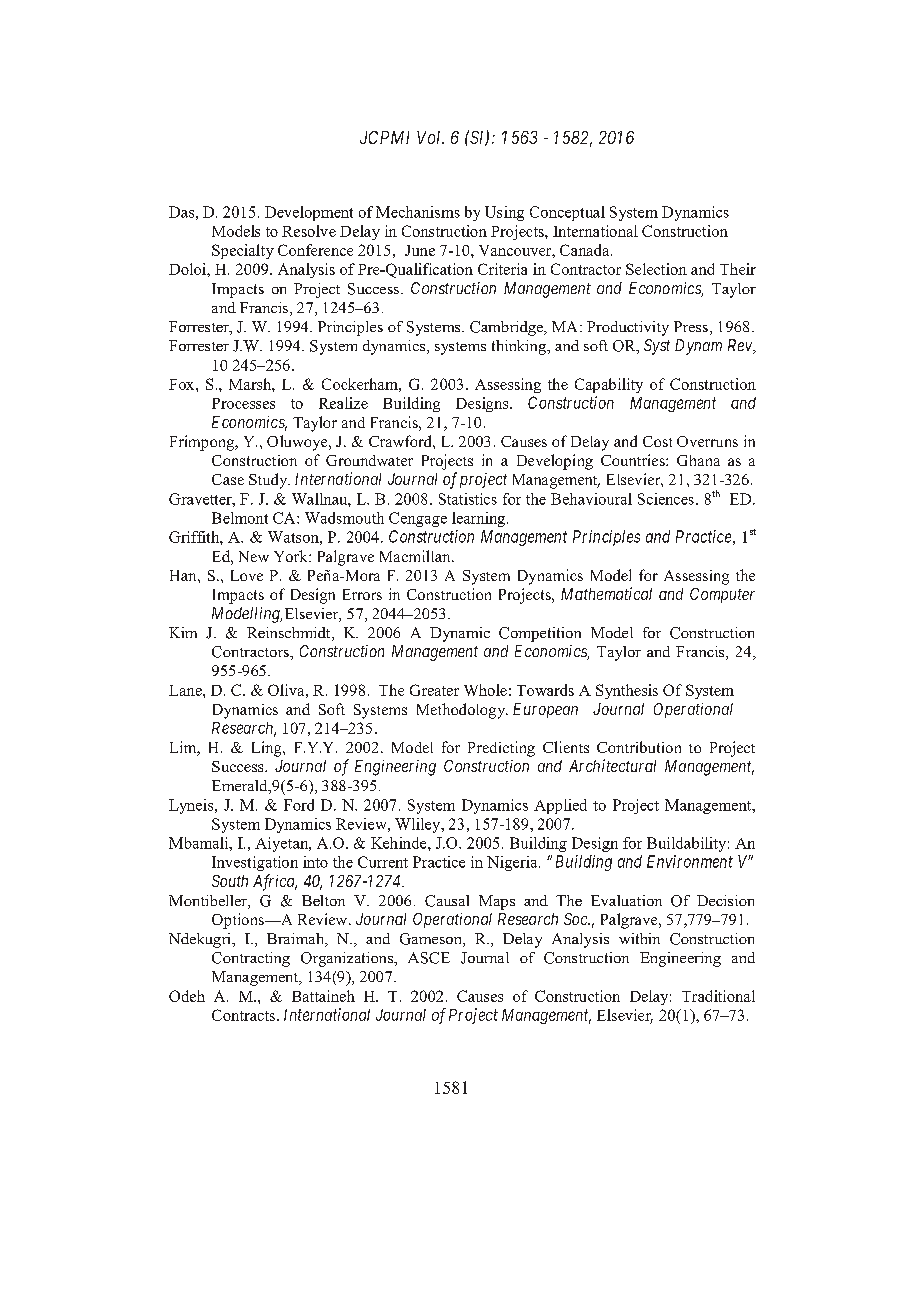 Image resolution: width=924 pixels, height=1308 pixels. I want to click on Conceptual, so click(567, 213).
